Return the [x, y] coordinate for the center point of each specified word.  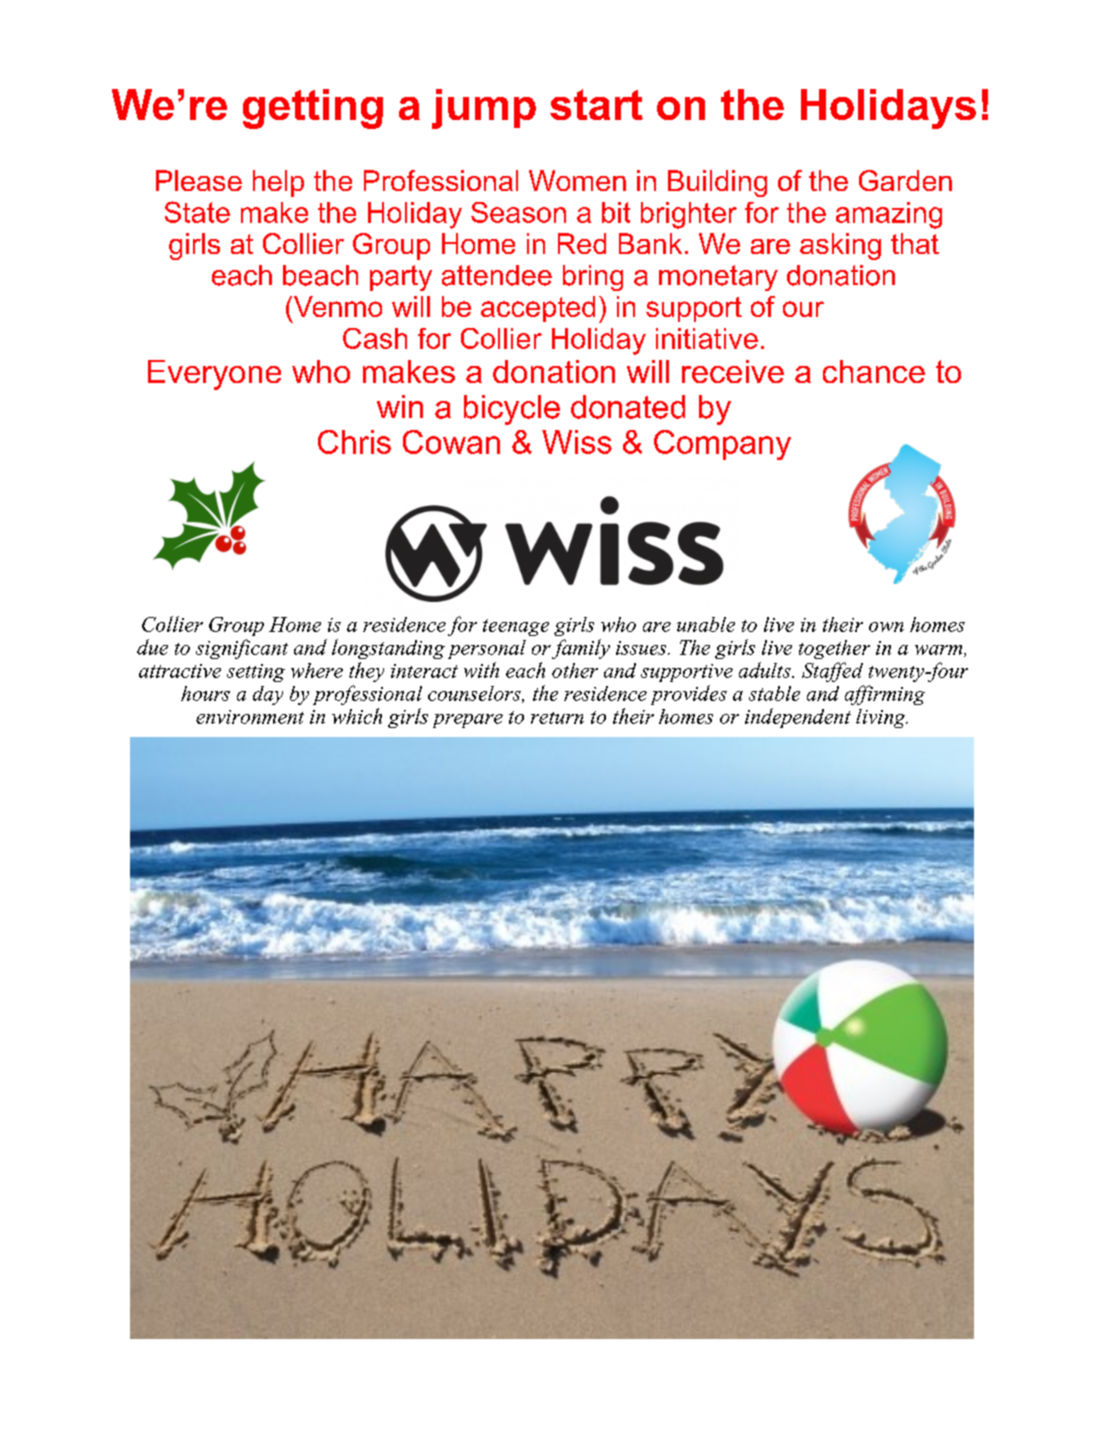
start [596, 104]
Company [722, 445]
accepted [538, 309]
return [557, 718]
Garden [905, 180]
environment [250, 717]
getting [313, 109]
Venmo [336, 306]
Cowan [451, 442]
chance [874, 371]
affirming [885, 695]
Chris [354, 442]
